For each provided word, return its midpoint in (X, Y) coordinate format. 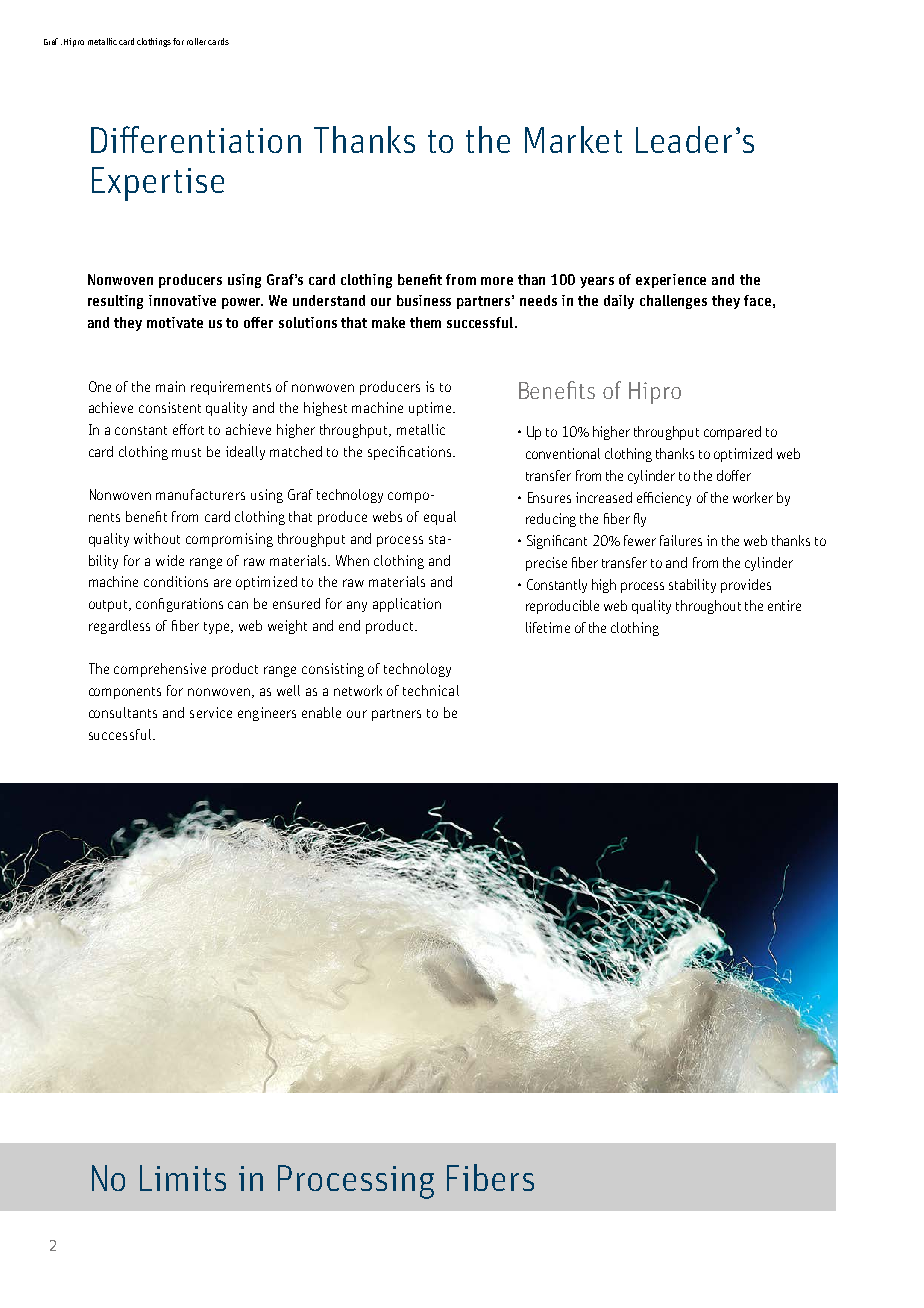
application (407, 605)
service (211, 712)
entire (784, 605)
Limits (183, 1178)
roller (196, 41)
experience (671, 281)
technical (431, 690)
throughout (708, 607)
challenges (673, 302)
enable (321, 712)
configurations (179, 605)
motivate (175, 322)
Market (573, 139)
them (425, 322)
